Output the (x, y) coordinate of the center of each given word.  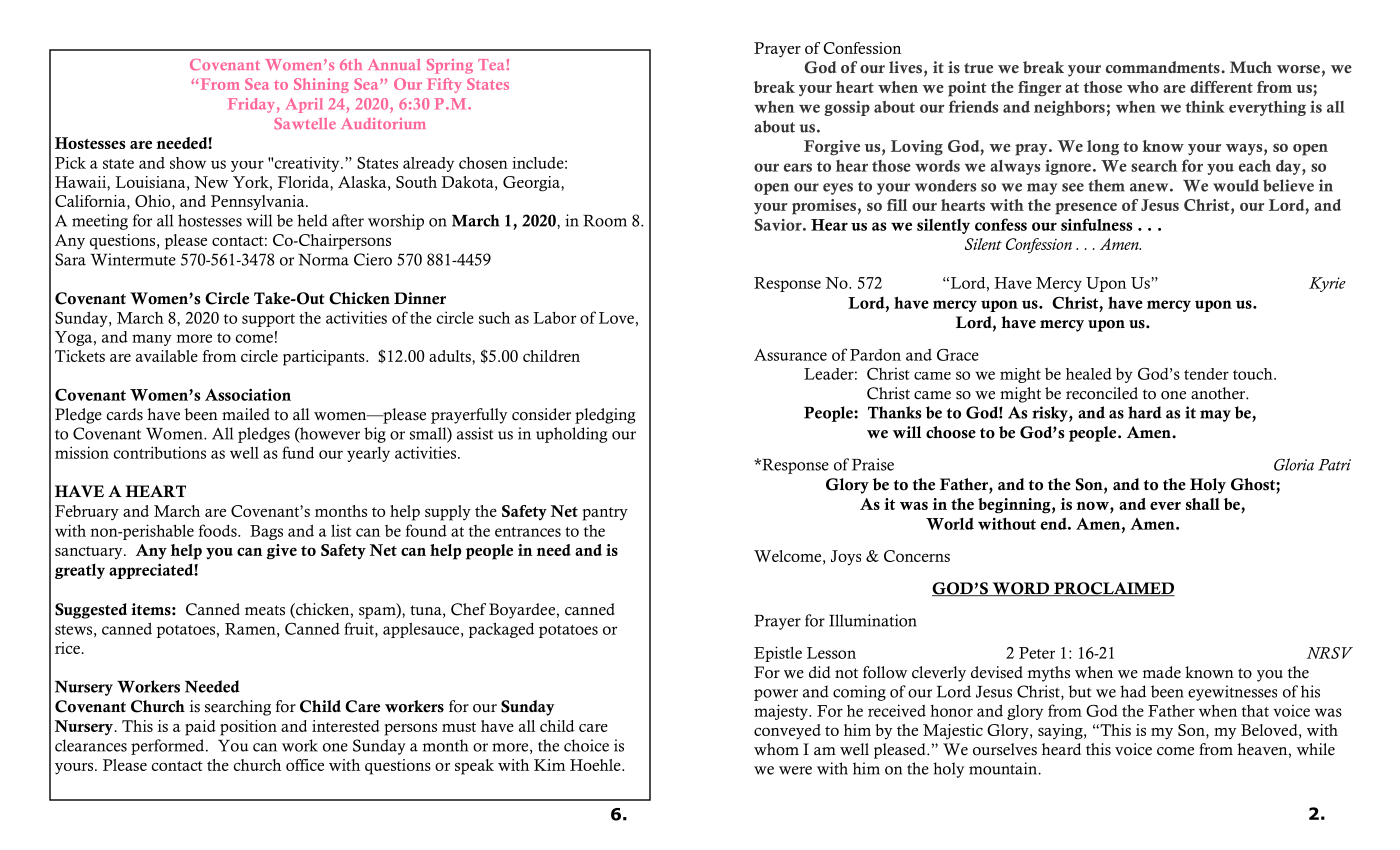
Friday (251, 105)
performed (169, 747)
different (1221, 87)
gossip (847, 108)
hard (1145, 412)
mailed (246, 414)
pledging (605, 416)
